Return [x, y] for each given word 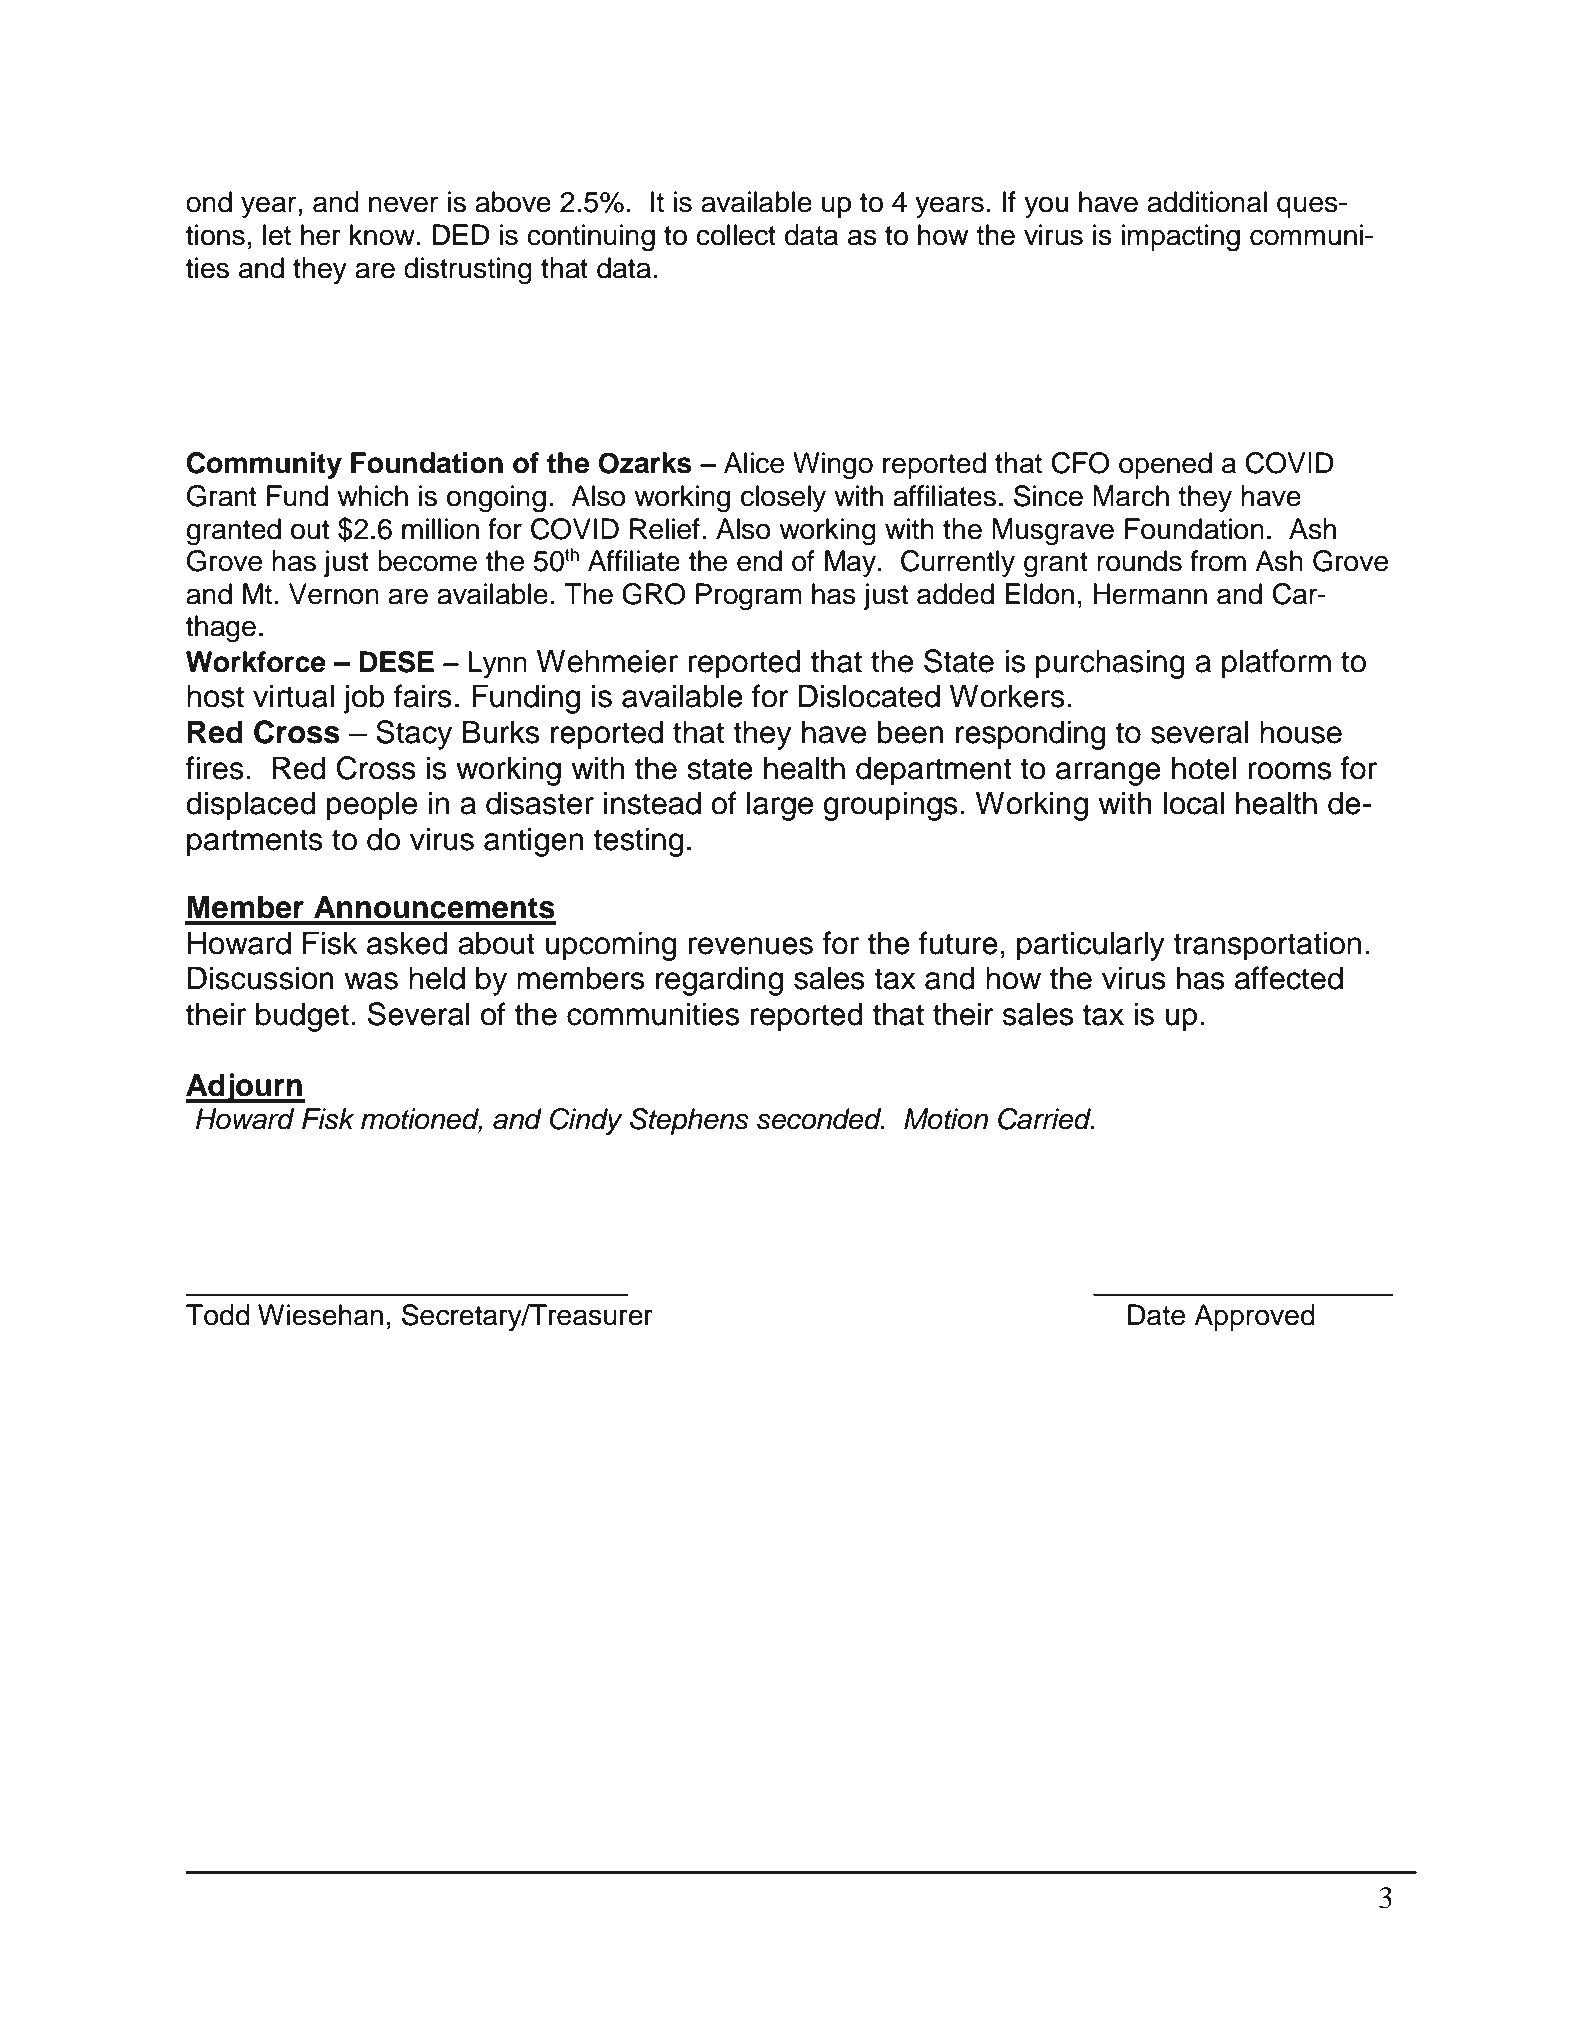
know [383, 235]
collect [736, 235]
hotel [1204, 768]
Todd [218, 1315]
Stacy [414, 735]
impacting [1180, 238]
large [780, 806]
